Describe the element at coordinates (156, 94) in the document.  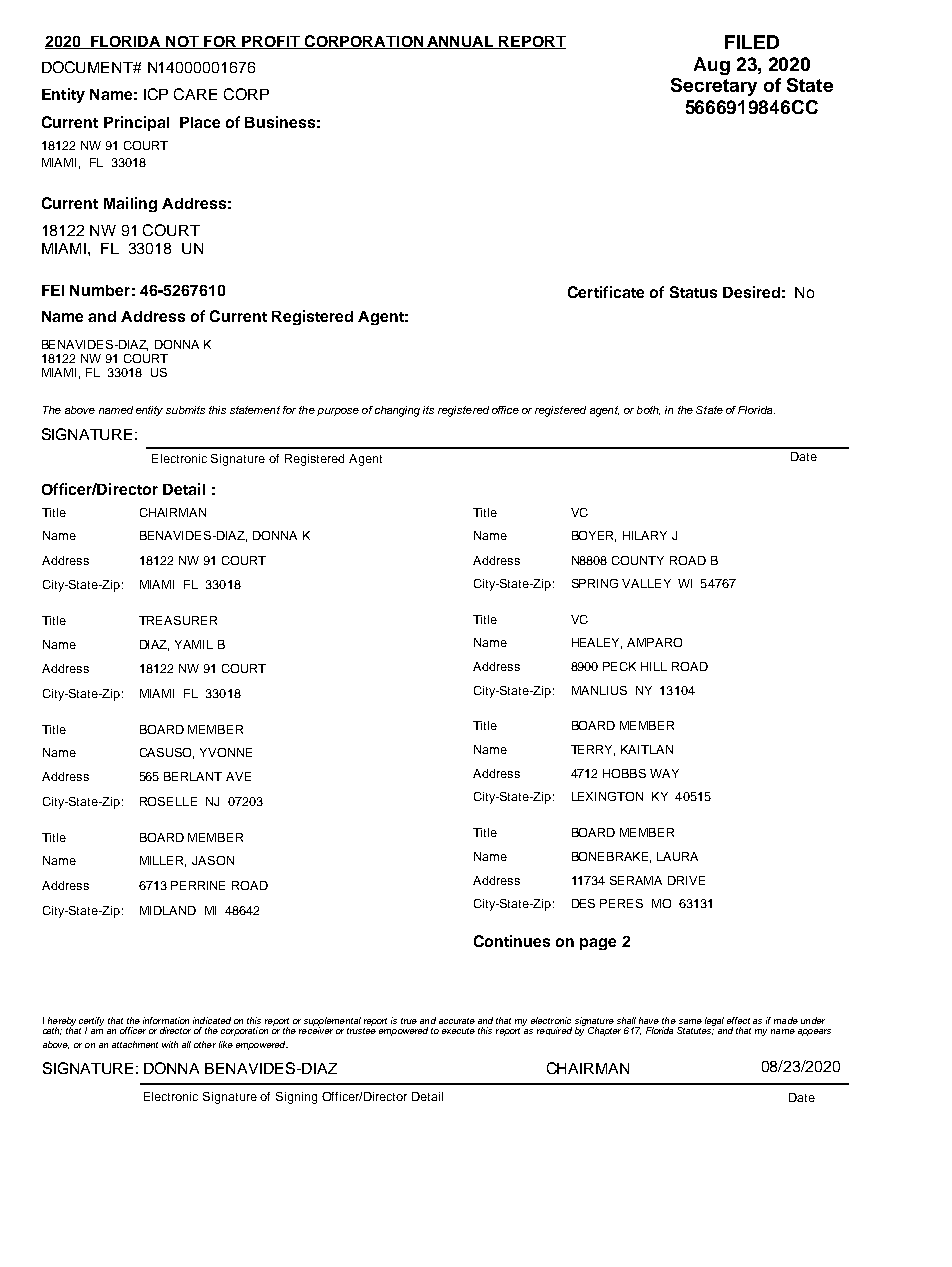
I see `ICP` at that location.
